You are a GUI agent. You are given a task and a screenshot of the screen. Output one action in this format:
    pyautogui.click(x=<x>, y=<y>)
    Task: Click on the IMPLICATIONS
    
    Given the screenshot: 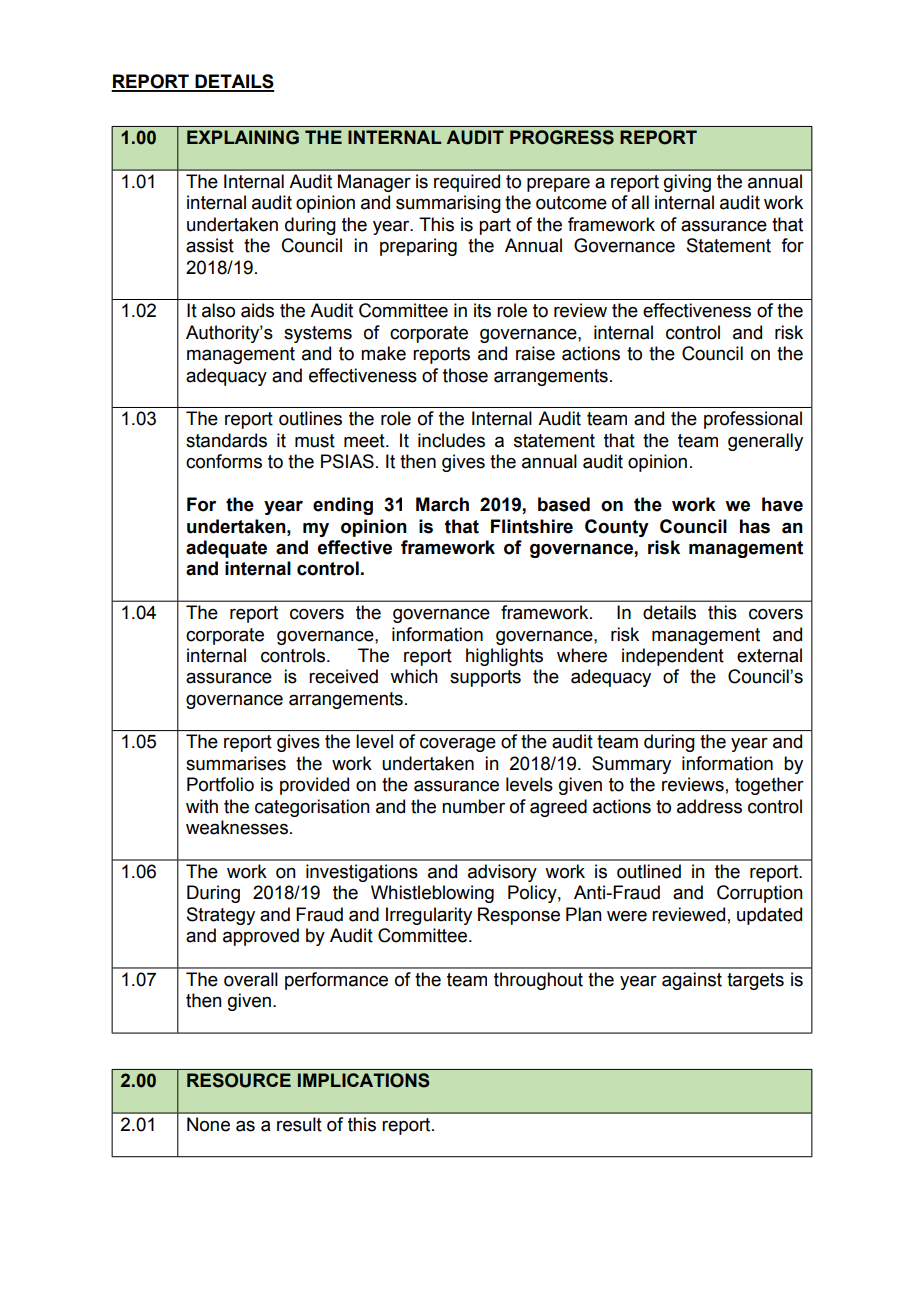 What is the action you would take?
    pyautogui.click(x=364, y=1080)
